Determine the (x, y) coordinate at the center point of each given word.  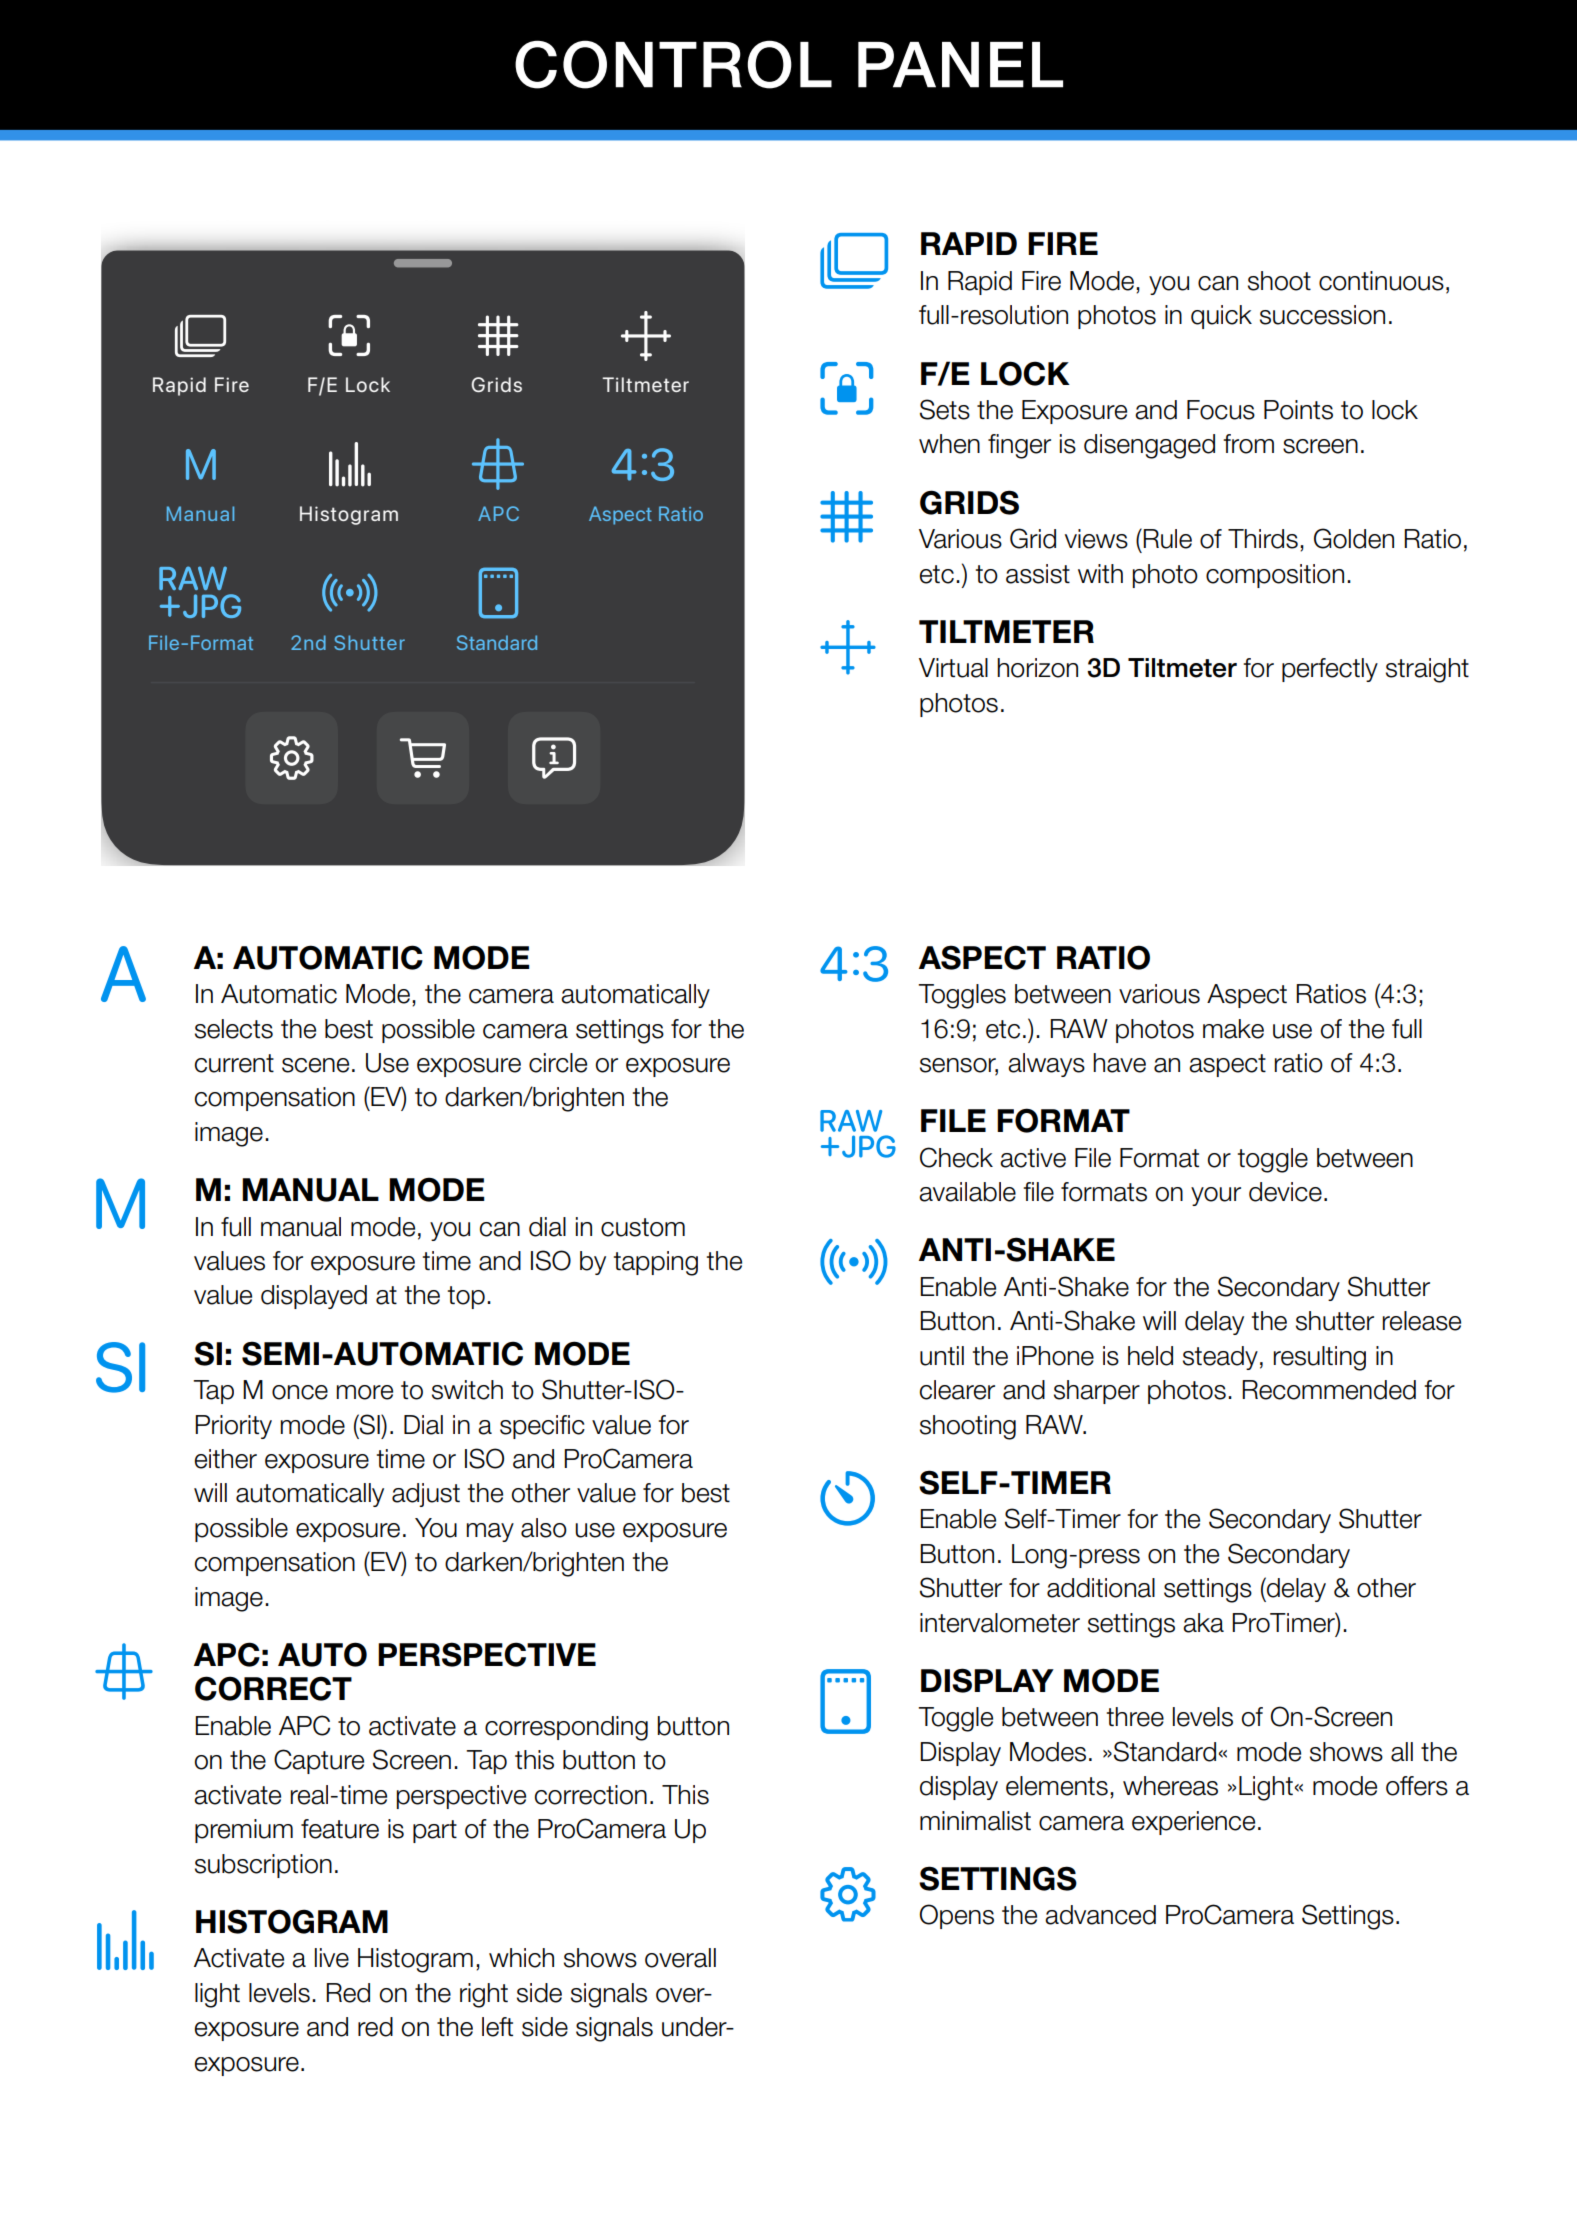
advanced (1100, 1915)
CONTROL (673, 64)
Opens (956, 1916)
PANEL (960, 65)
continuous (1381, 281)
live (332, 1958)
